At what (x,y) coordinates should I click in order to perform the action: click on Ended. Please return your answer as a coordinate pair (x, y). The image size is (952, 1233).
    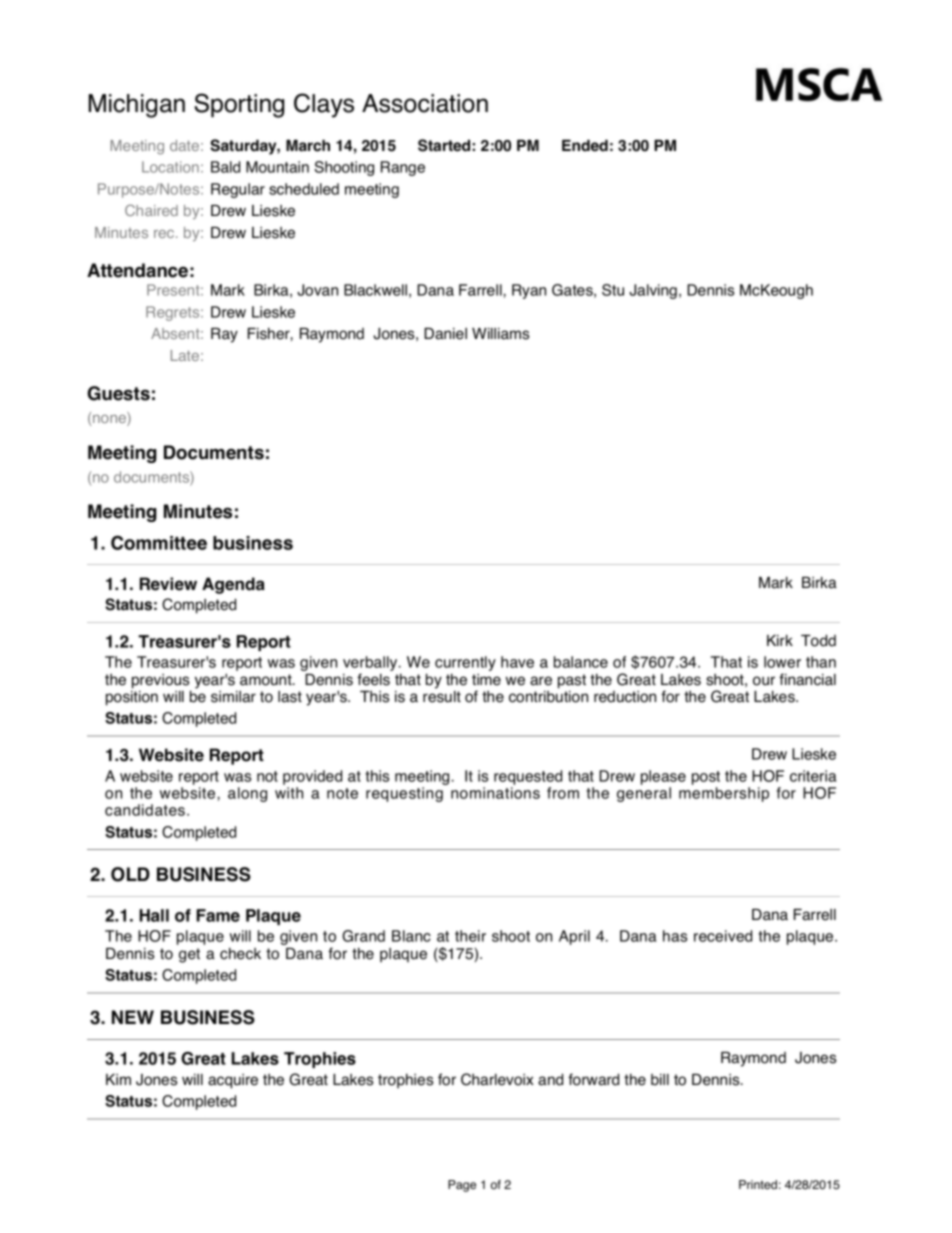
    Looking at the image, I should click on (585, 145).
